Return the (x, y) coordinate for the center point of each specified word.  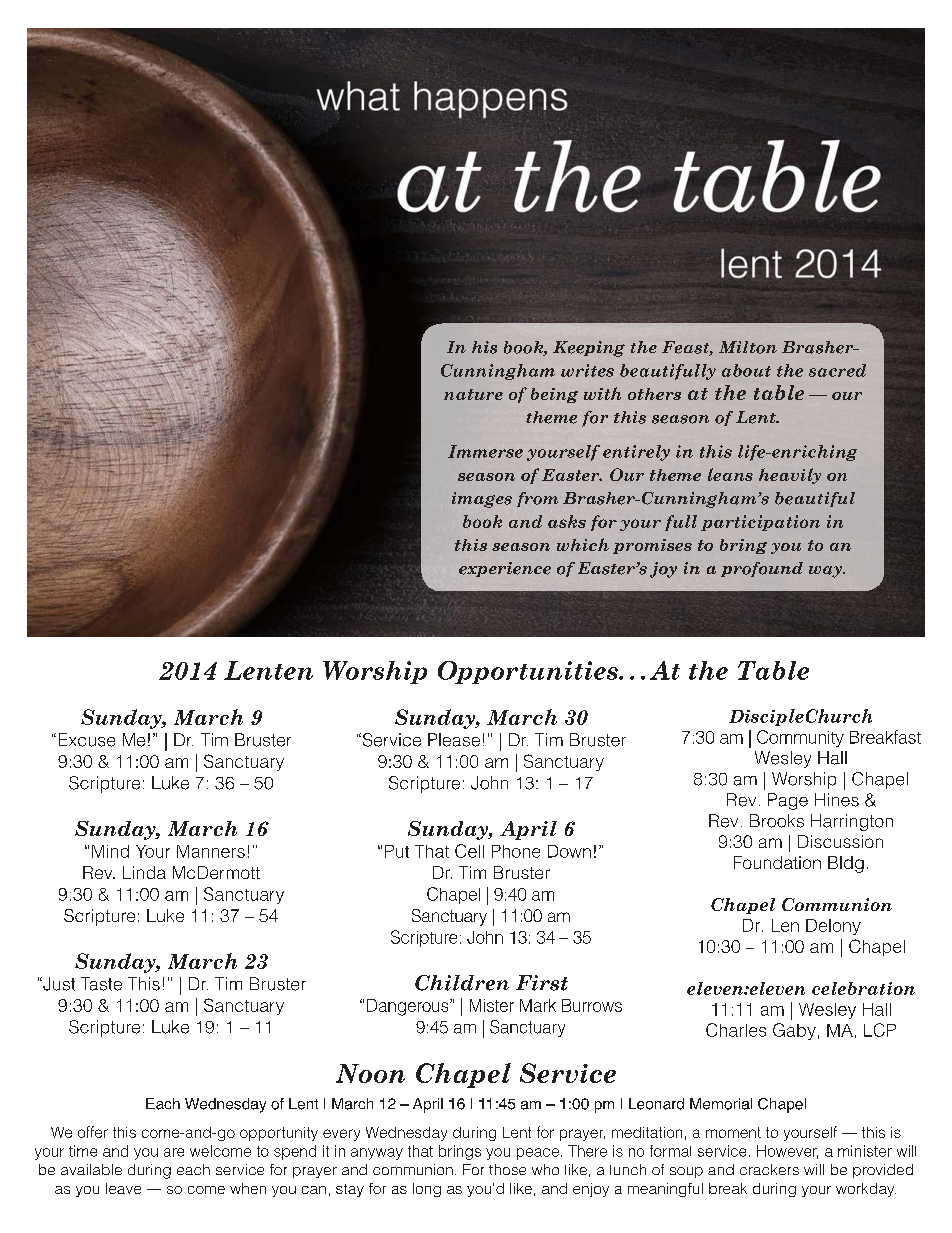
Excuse (87, 740)
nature (473, 394)
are (174, 1152)
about (746, 370)
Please (454, 740)
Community (800, 738)
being (554, 395)
